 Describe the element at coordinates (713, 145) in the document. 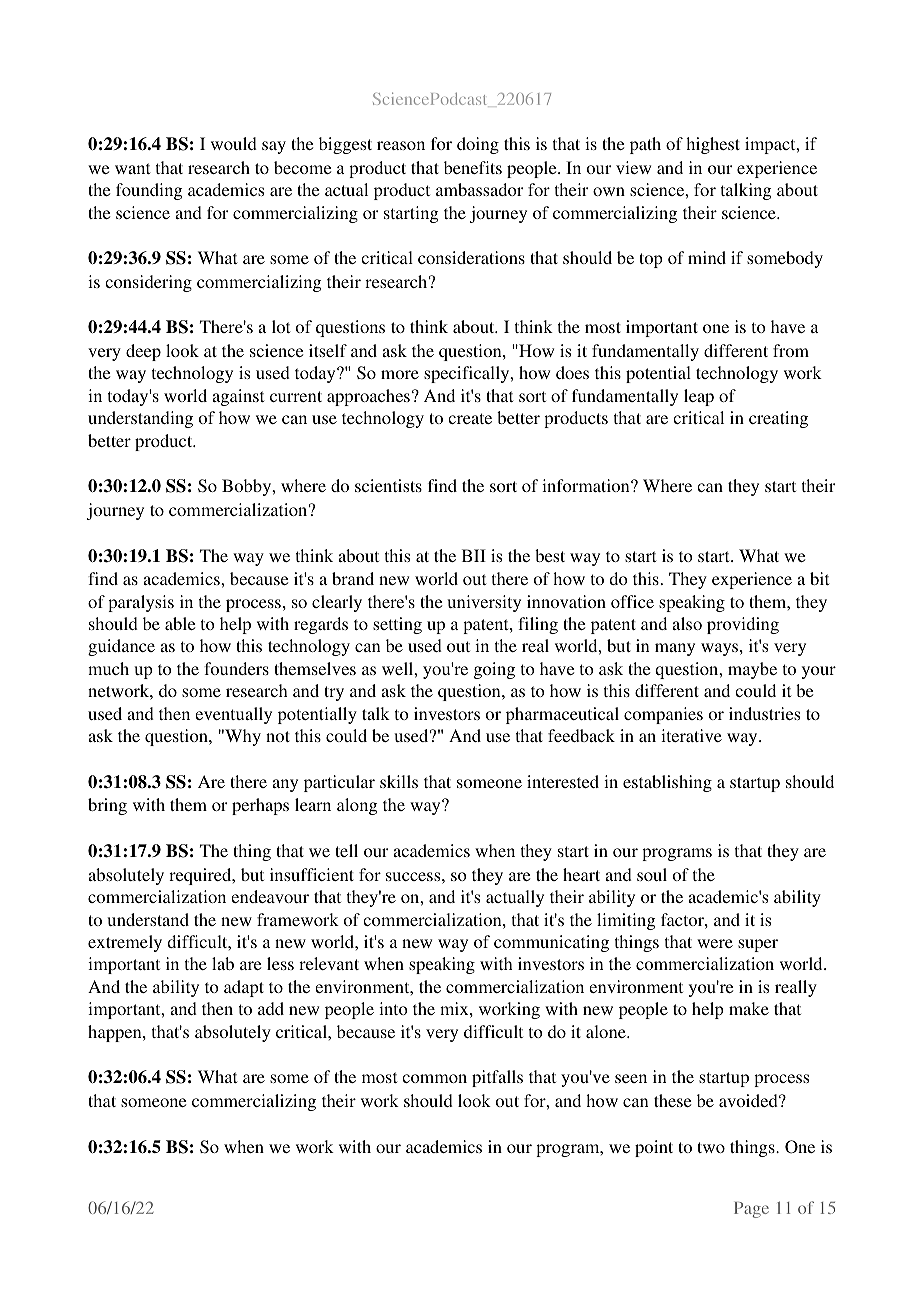

I see `highest` at that location.
